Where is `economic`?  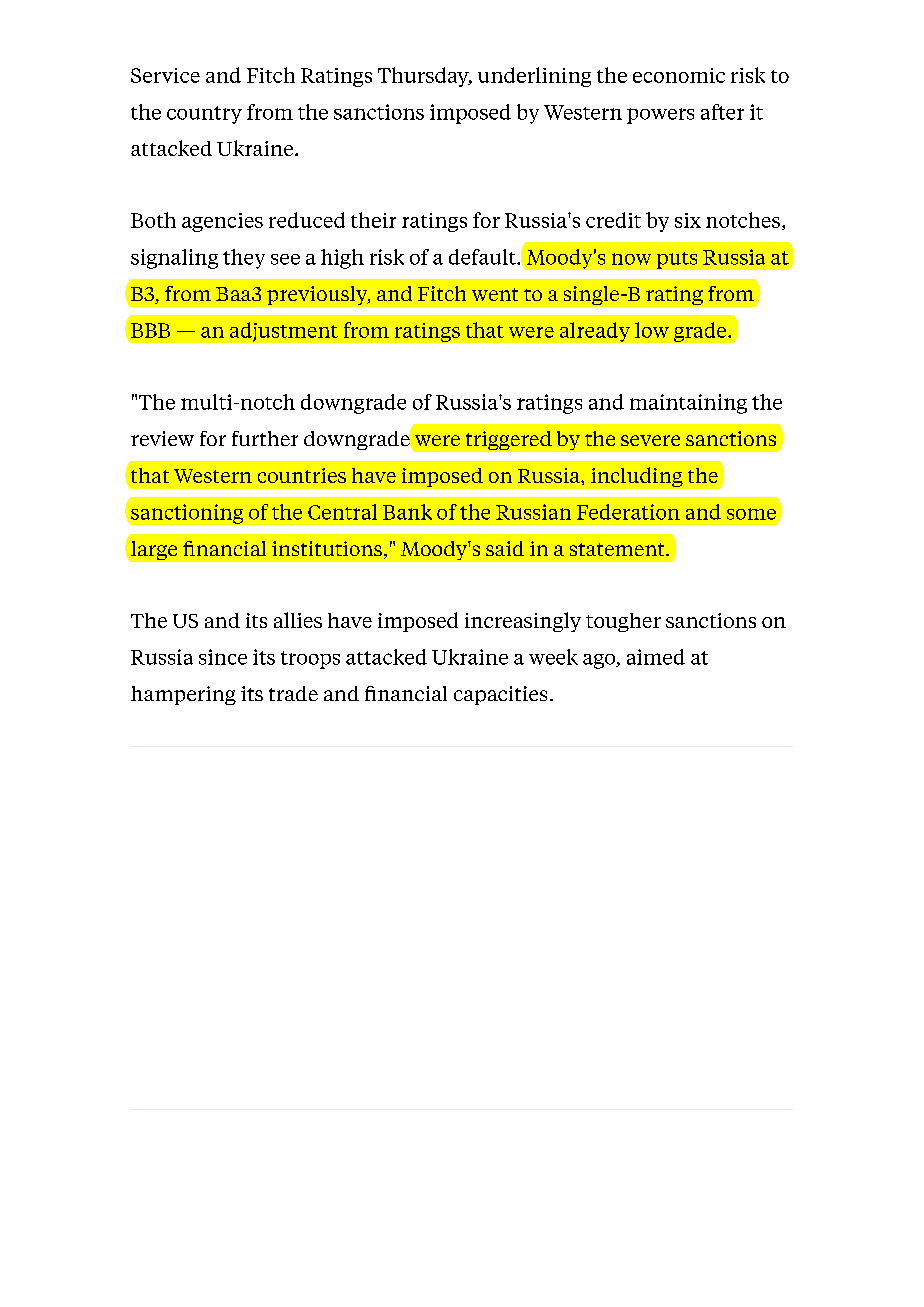 economic is located at coordinates (679, 75).
